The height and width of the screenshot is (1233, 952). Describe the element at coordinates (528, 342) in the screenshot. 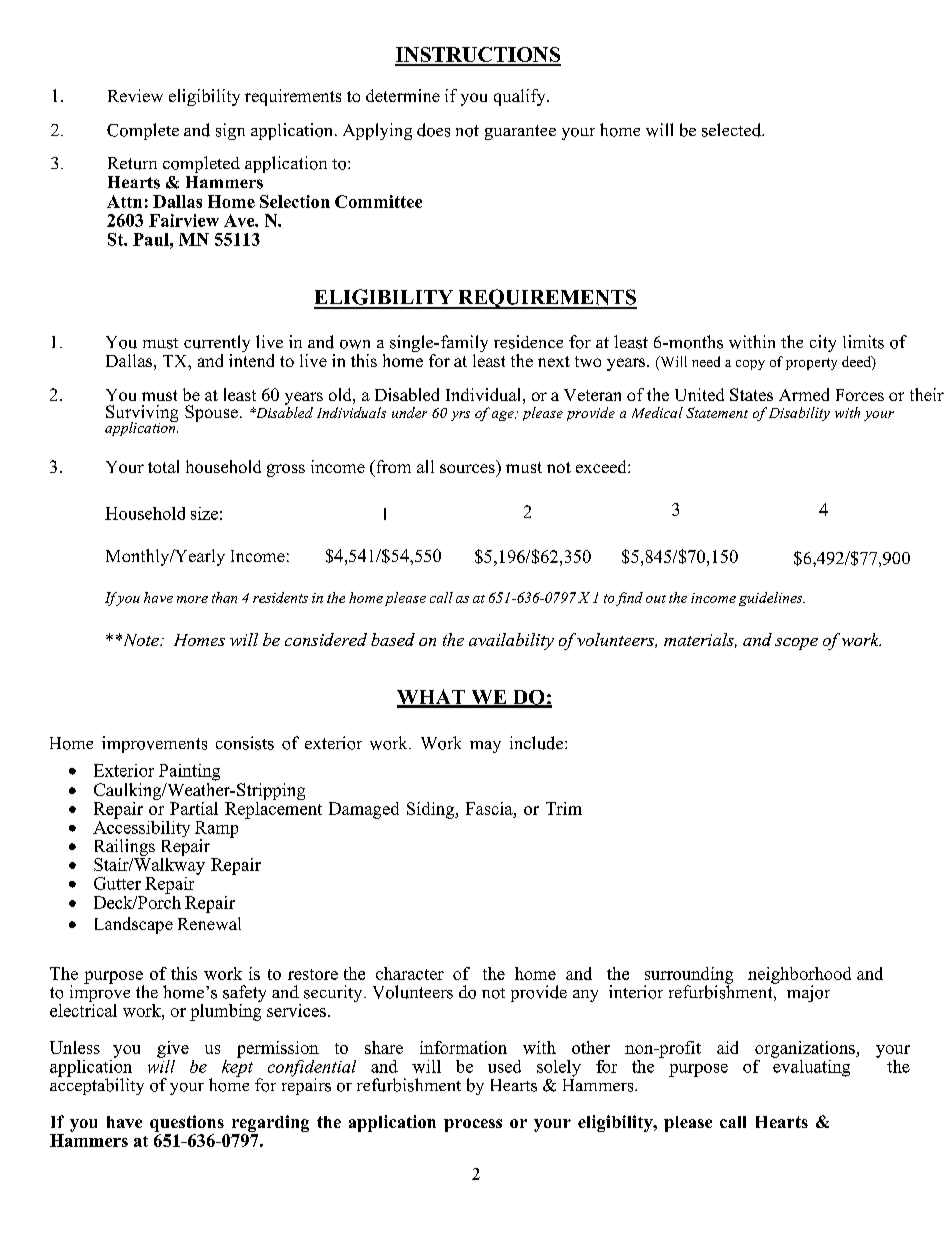

I see `residence` at that location.
